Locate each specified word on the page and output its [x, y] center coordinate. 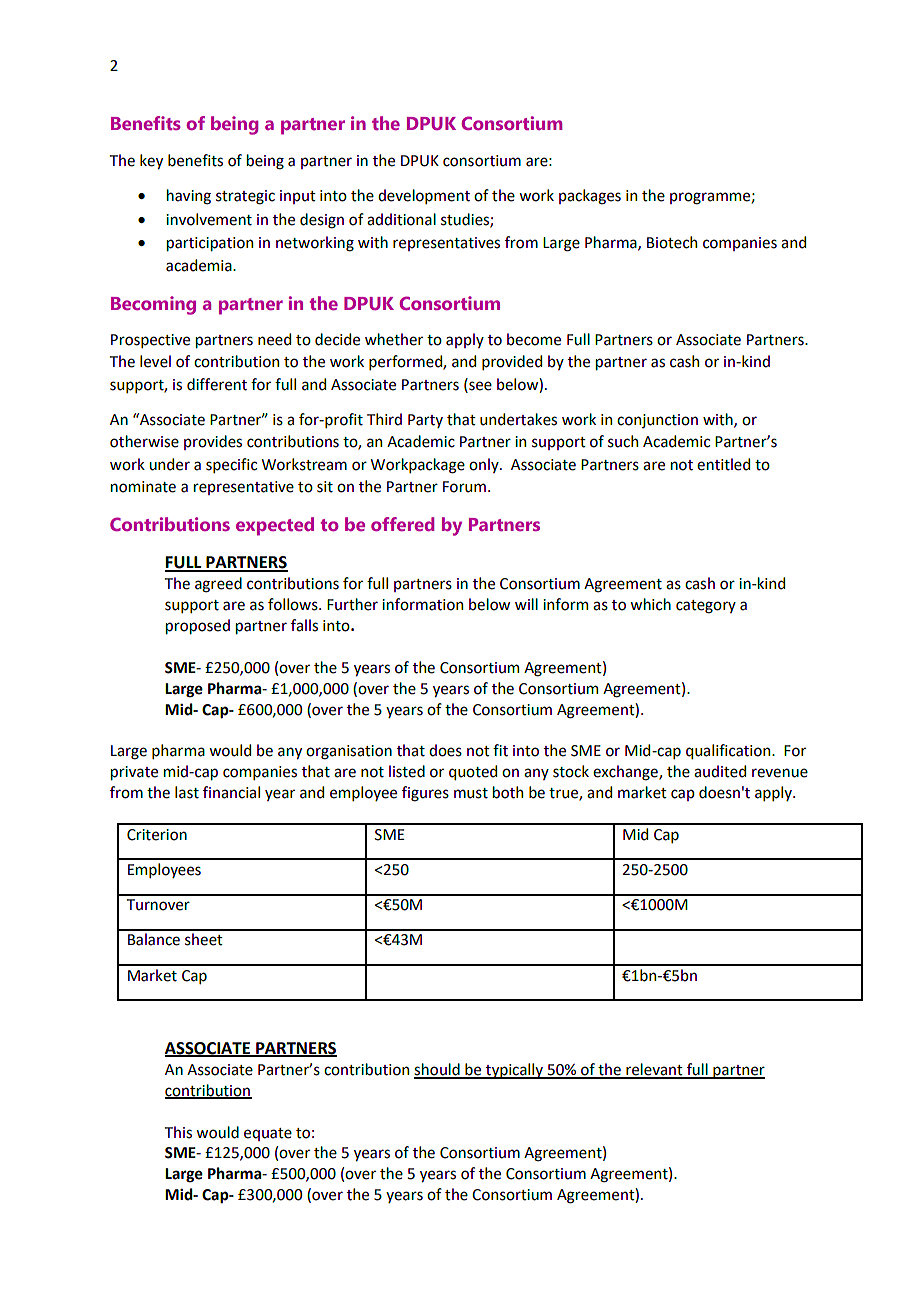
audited [720, 771]
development [424, 196]
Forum [464, 487]
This [178, 1132]
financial [231, 792]
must [471, 793]
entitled [723, 464]
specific [231, 465]
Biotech [672, 242]
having [189, 197]
